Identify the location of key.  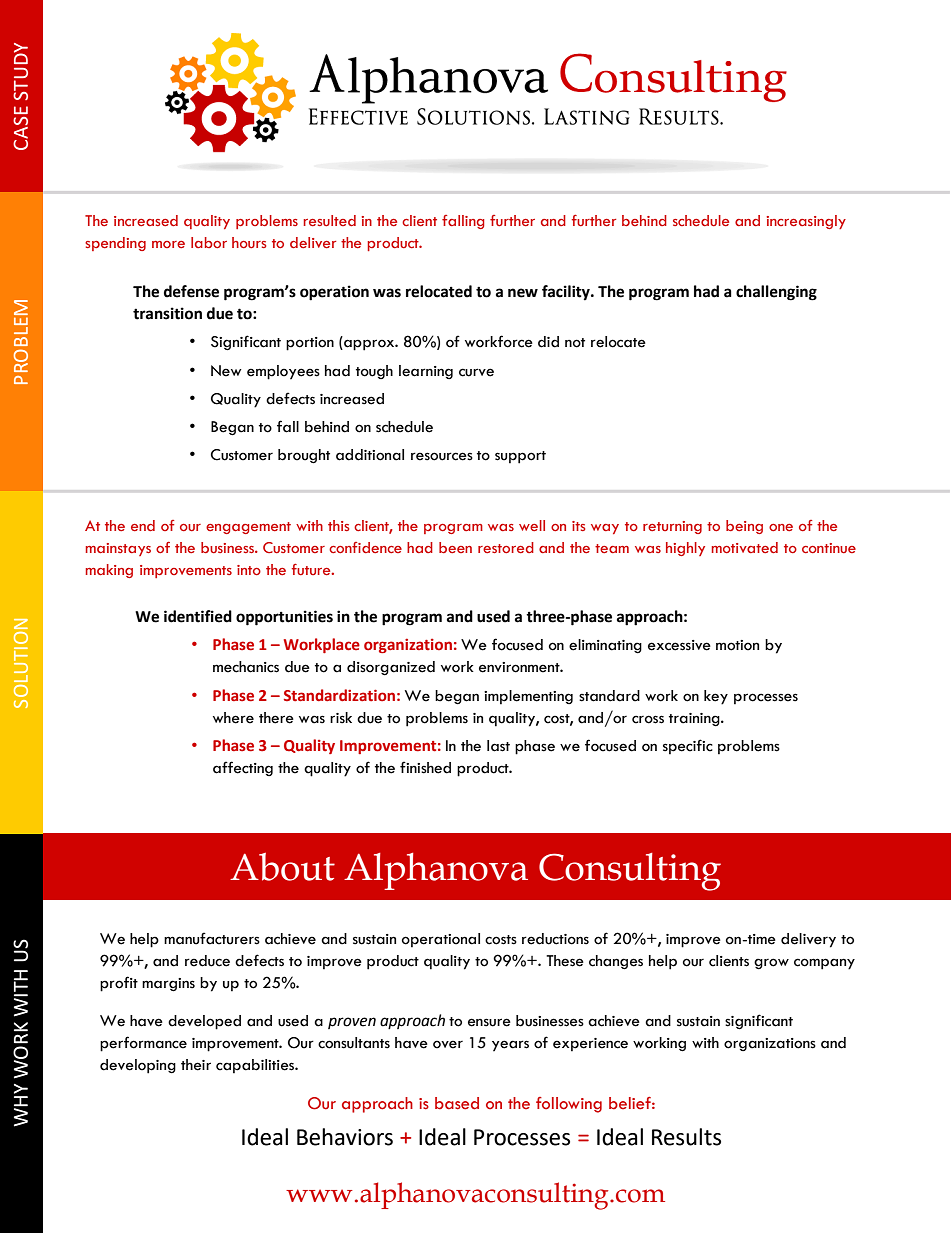
(716, 697).
